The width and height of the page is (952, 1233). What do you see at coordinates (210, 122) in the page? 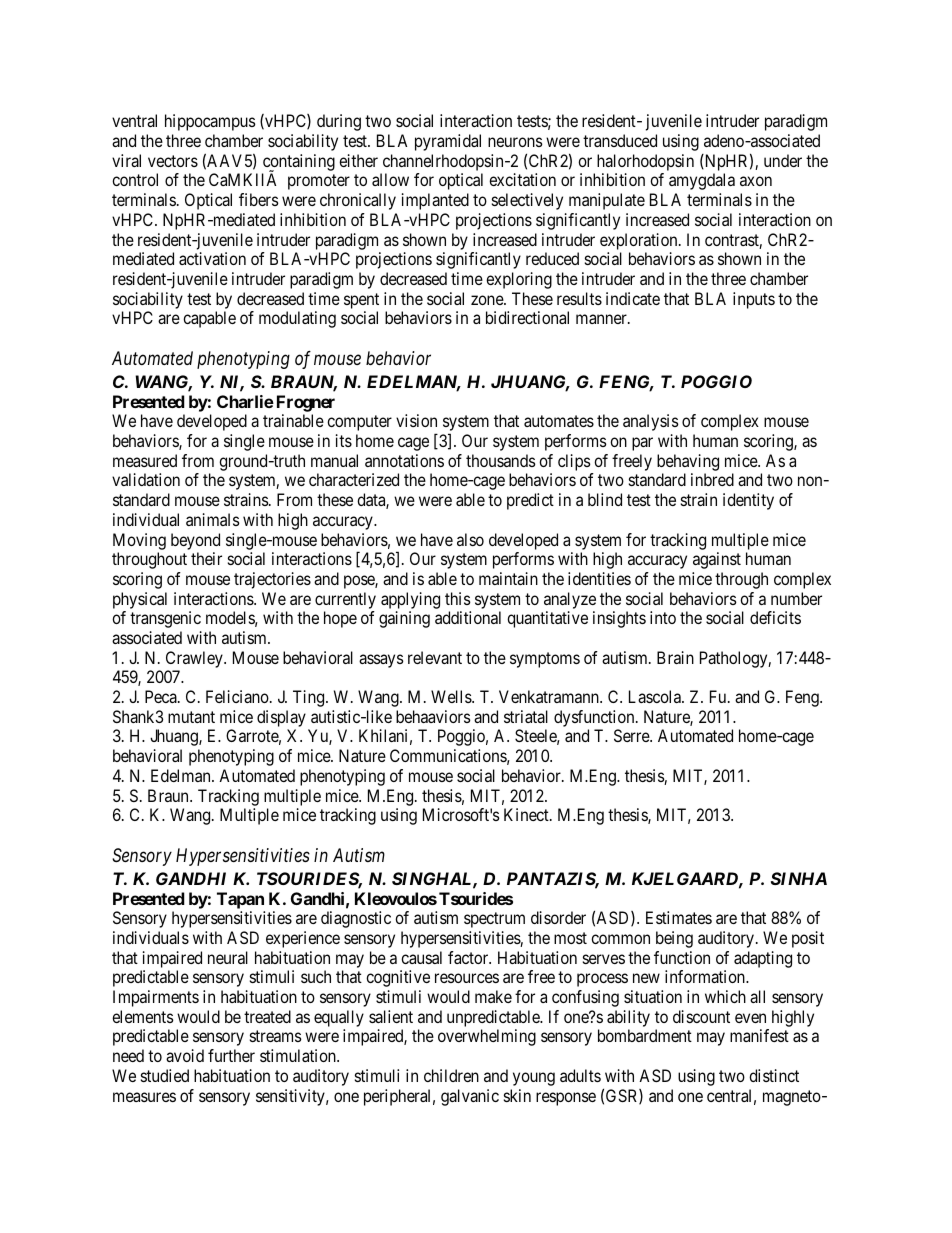
I see `hippocampus` at bounding box center [210, 122].
